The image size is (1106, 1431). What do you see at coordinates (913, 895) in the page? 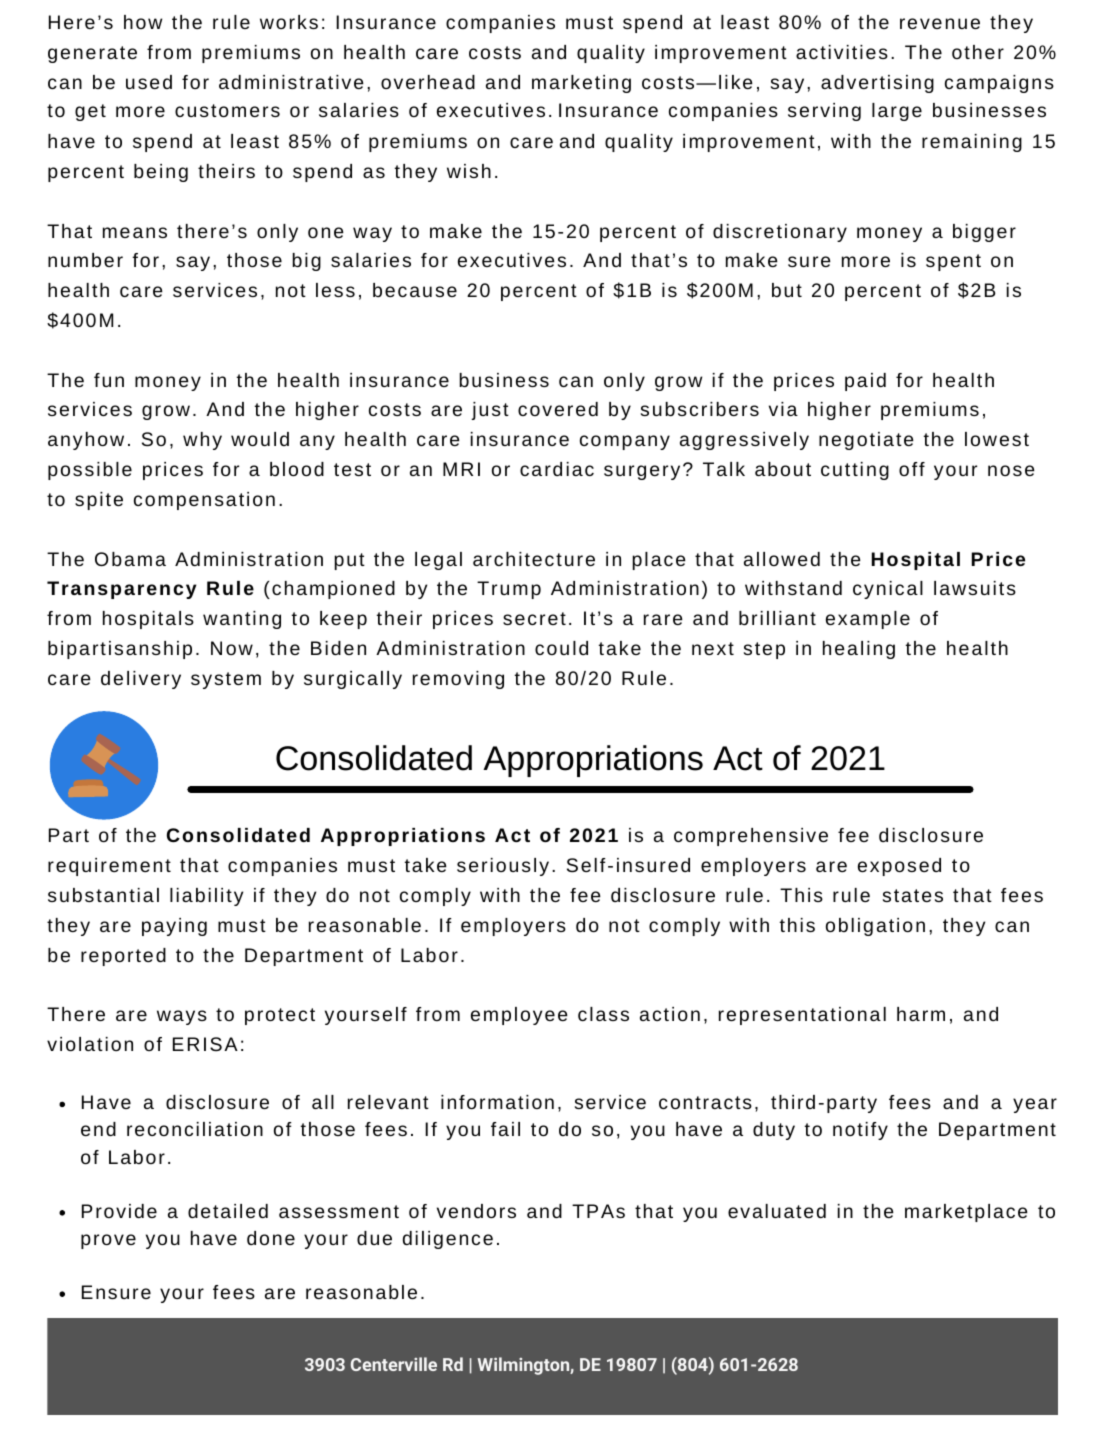
I see `states` at bounding box center [913, 895].
